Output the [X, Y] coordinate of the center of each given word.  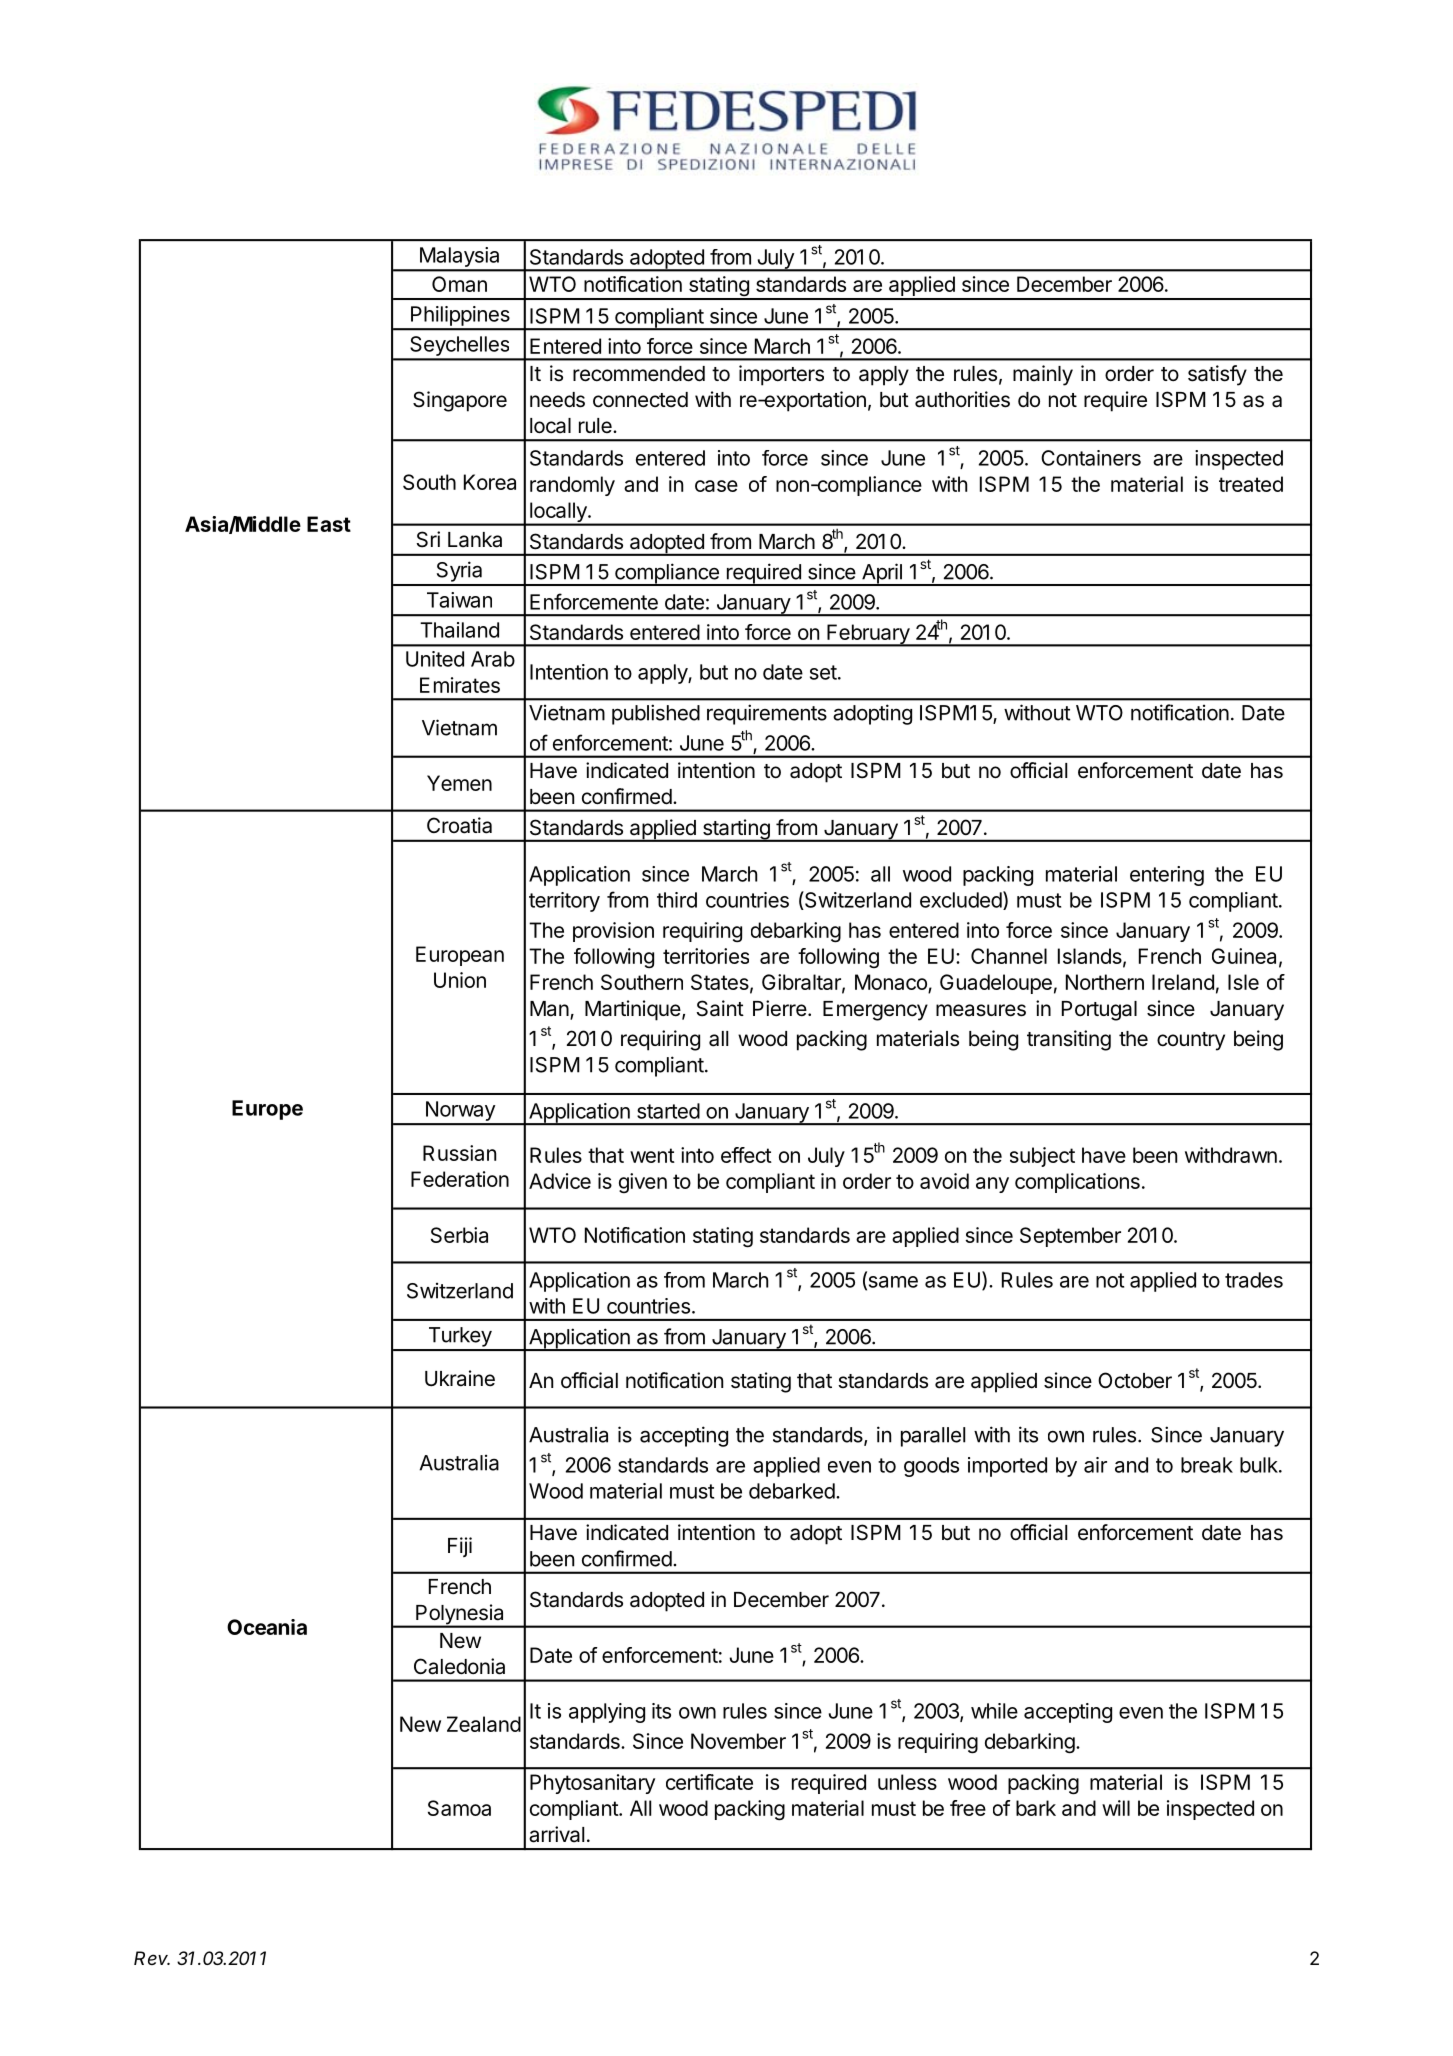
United [435, 659]
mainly [1043, 375]
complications [1077, 1183]
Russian [459, 1153]
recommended [639, 374]
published [656, 714]
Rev [152, 1958]
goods [931, 1467]
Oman [459, 284]
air [1095, 1465]
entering [1167, 876]
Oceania [267, 1627]
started [668, 1111]
